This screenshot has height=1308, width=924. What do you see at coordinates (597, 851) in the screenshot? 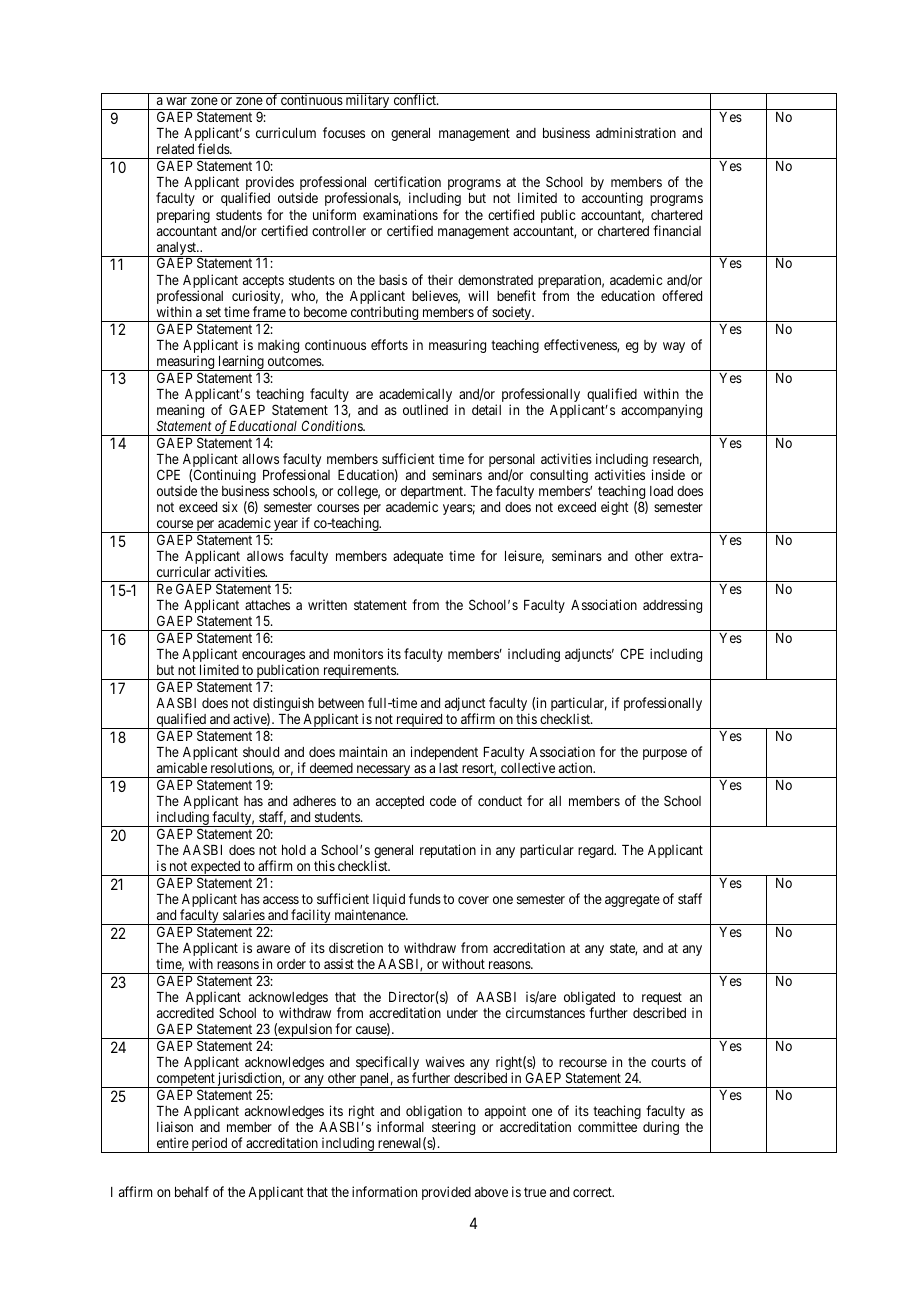
I see `regard` at bounding box center [597, 851].
